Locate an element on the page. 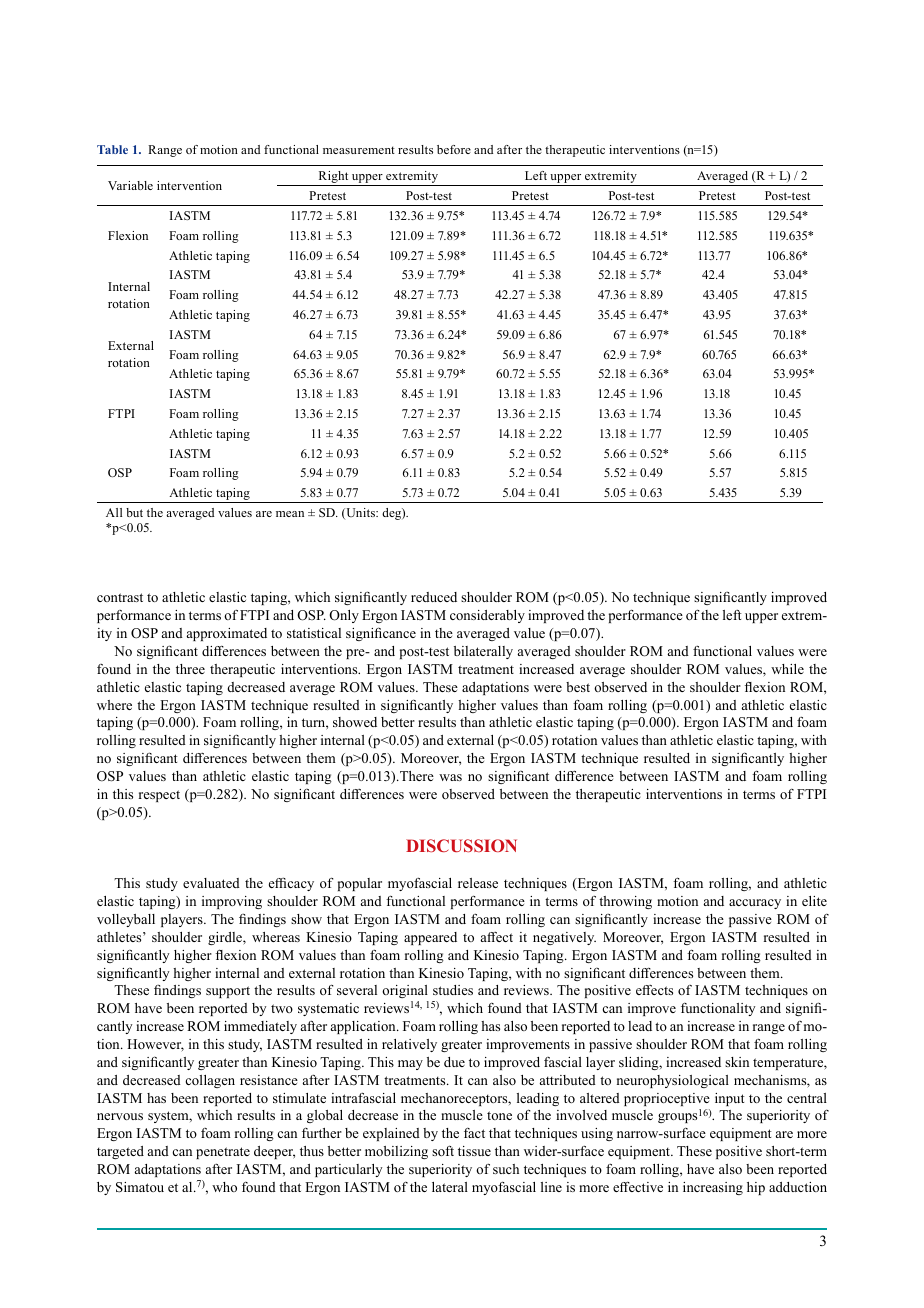  reduced is located at coordinates (434, 597).
